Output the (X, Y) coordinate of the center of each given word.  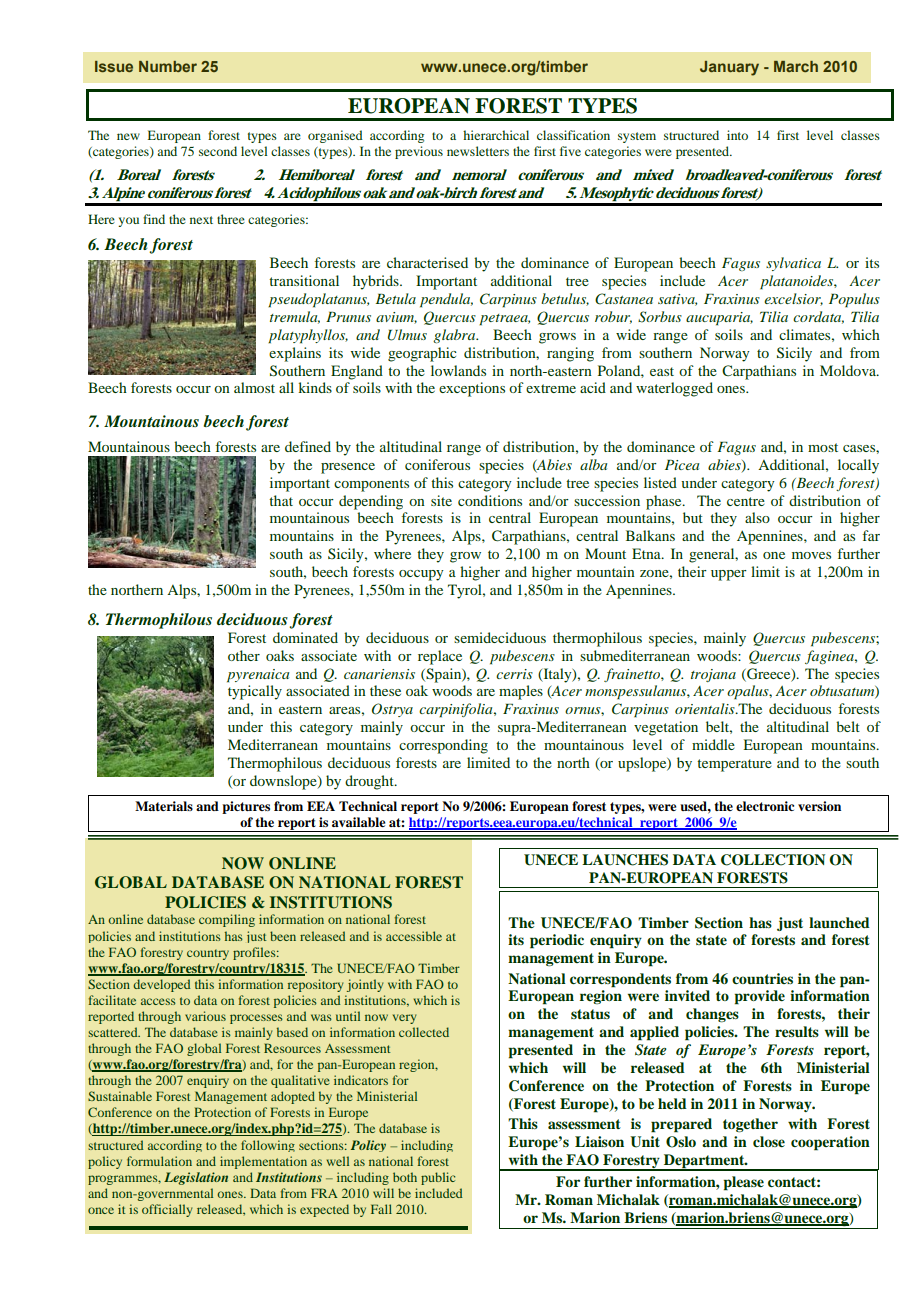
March (796, 66)
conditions (490, 500)
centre (746, 501)
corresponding (443, 746)
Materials (164, 806)
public (438, 1178)
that (281, 500)
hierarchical (496, 135)
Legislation (196, 1178)
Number (168, 66)
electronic (765, 806)
